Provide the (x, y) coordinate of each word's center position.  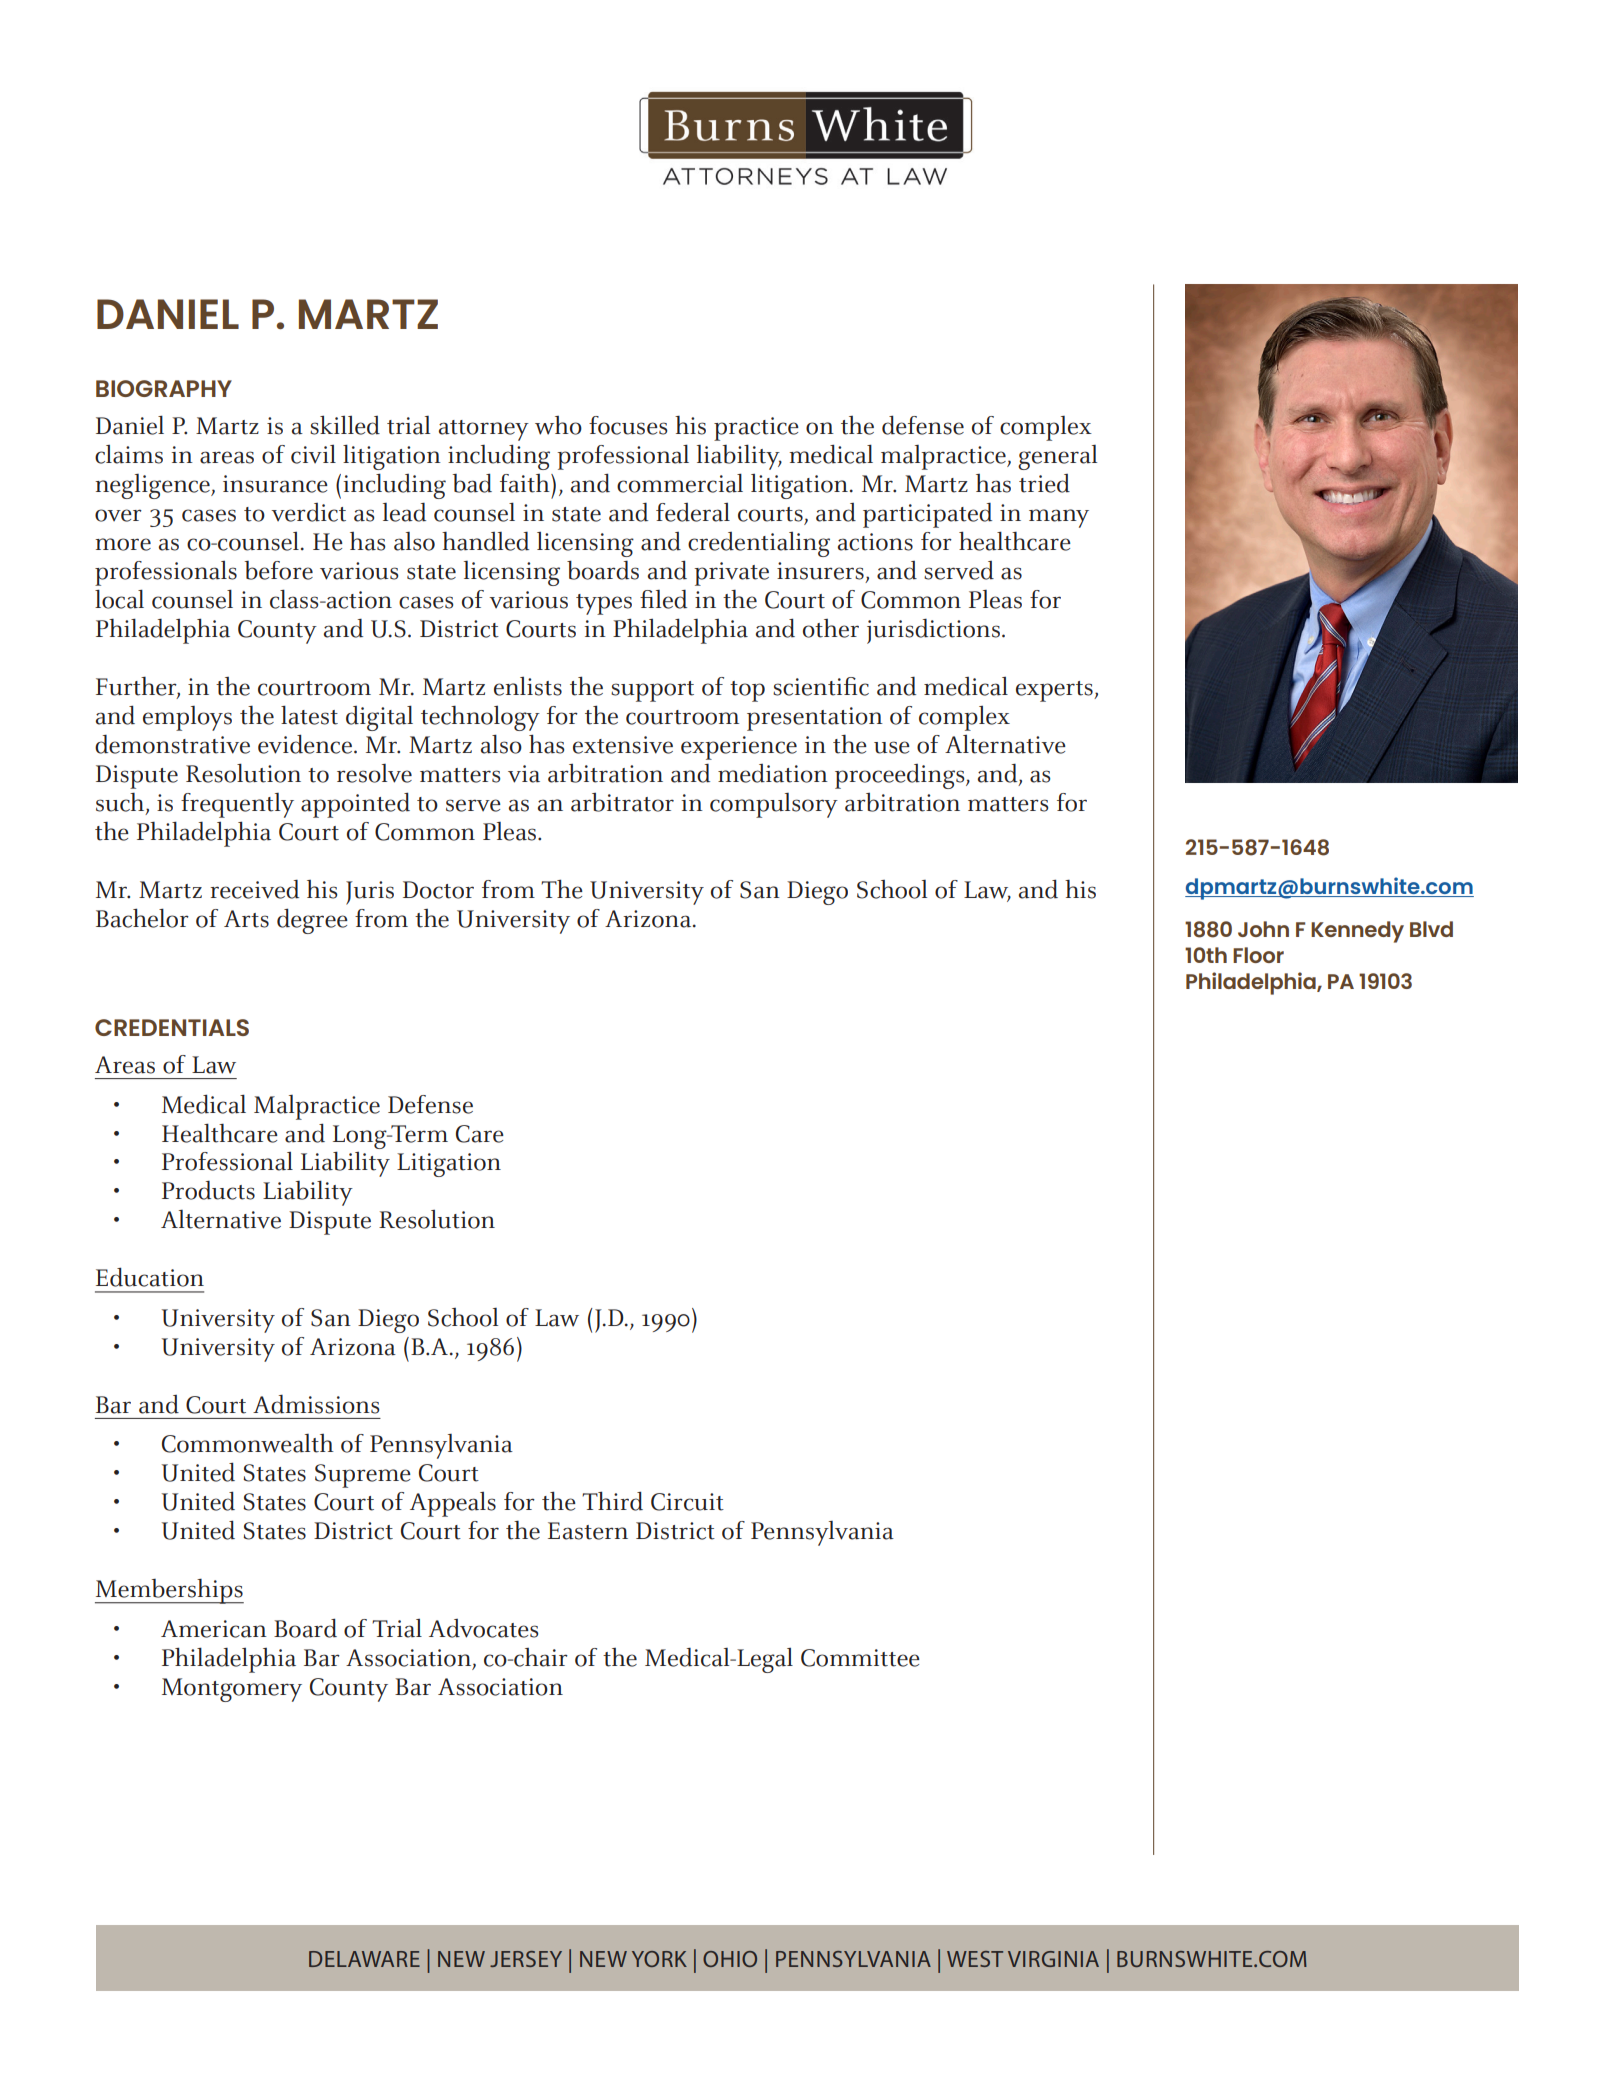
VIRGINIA (1053, 1959)
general (1057, 457)
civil (313, 454)
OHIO (730, 1959)
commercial (680, 483)
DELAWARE (364, 1959)
